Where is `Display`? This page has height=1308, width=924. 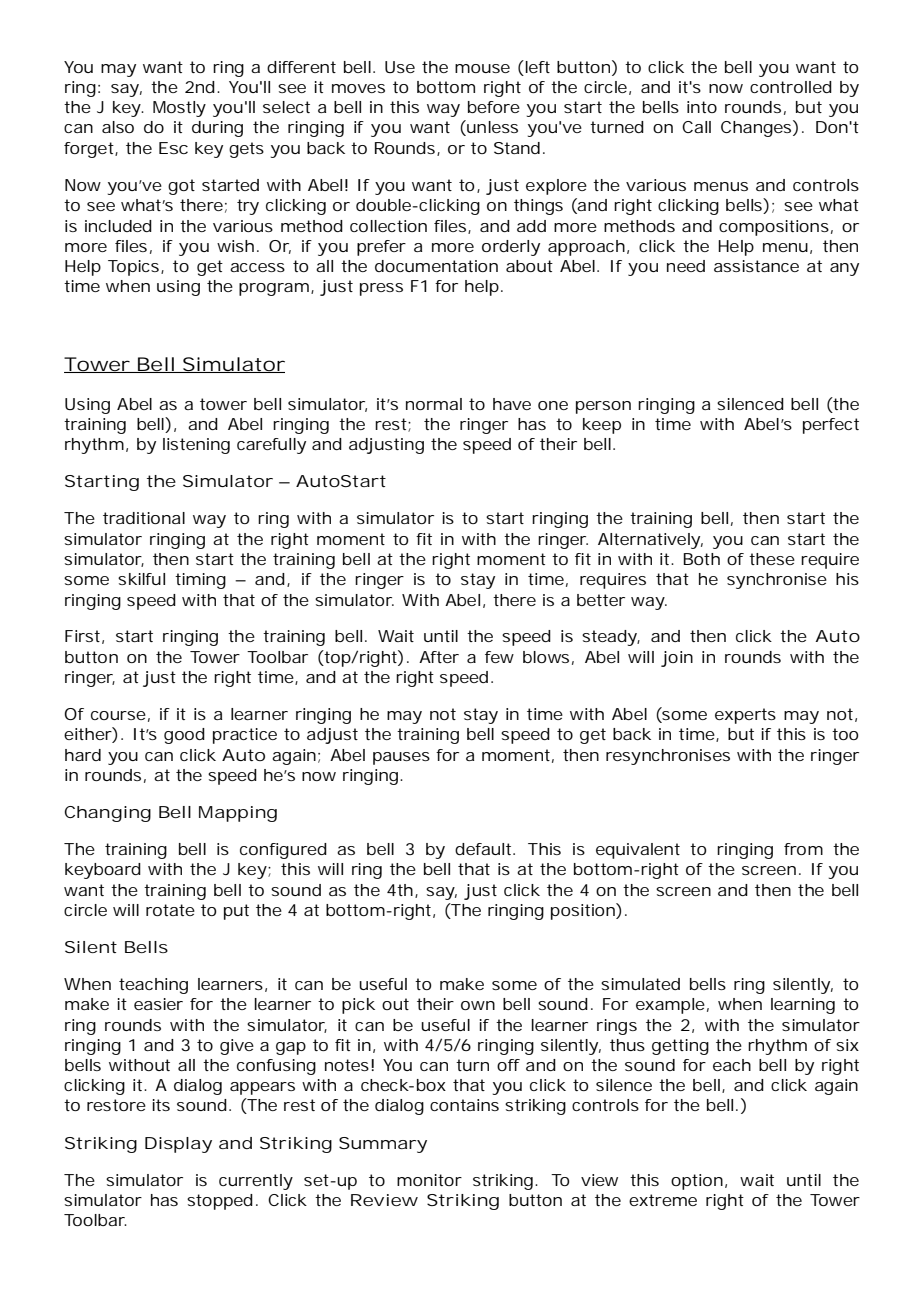 Display is located at coordinates (178, 1145).
